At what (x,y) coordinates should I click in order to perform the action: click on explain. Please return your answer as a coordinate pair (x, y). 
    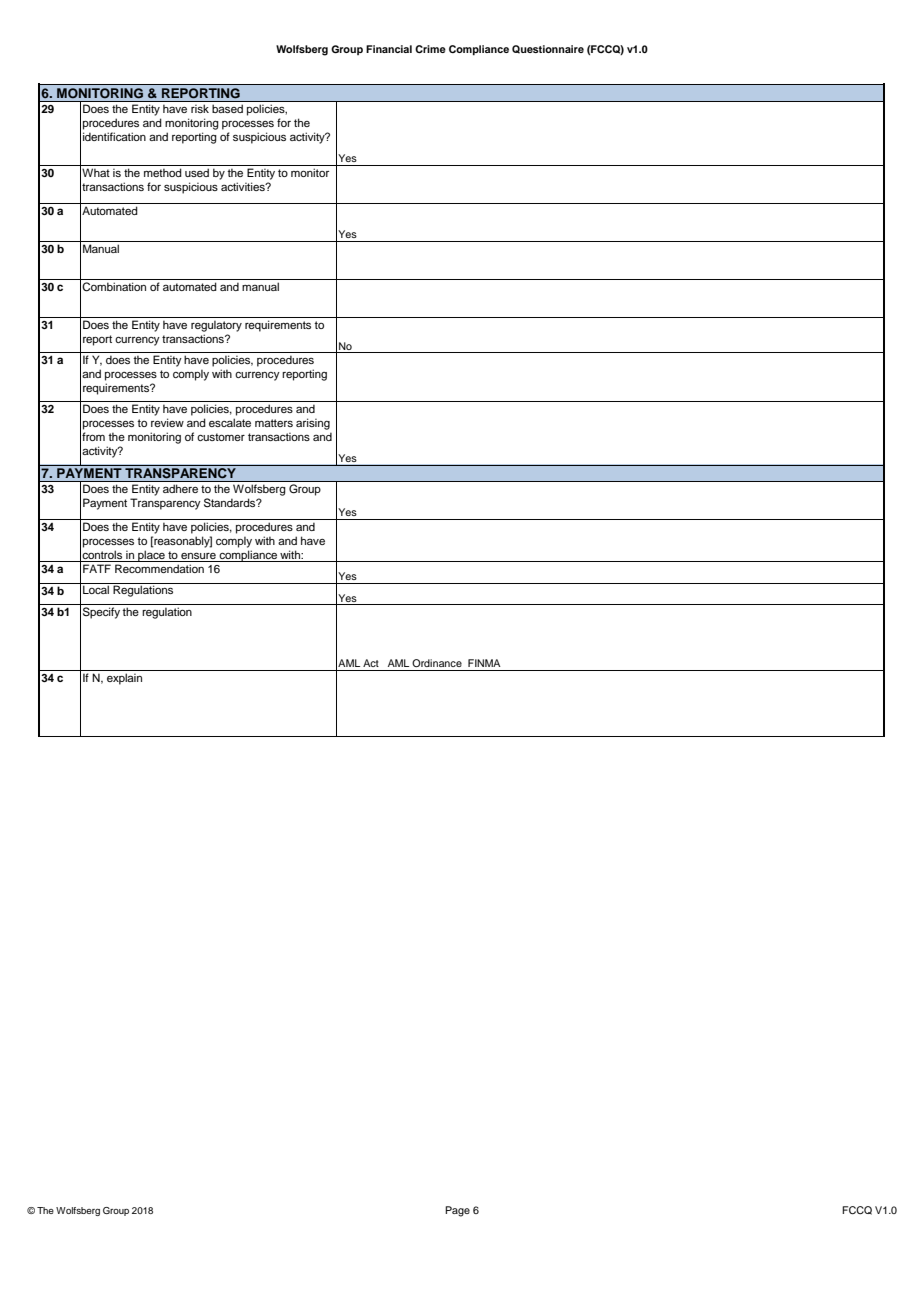
    Looking at the image, I should click on (124, 679).
